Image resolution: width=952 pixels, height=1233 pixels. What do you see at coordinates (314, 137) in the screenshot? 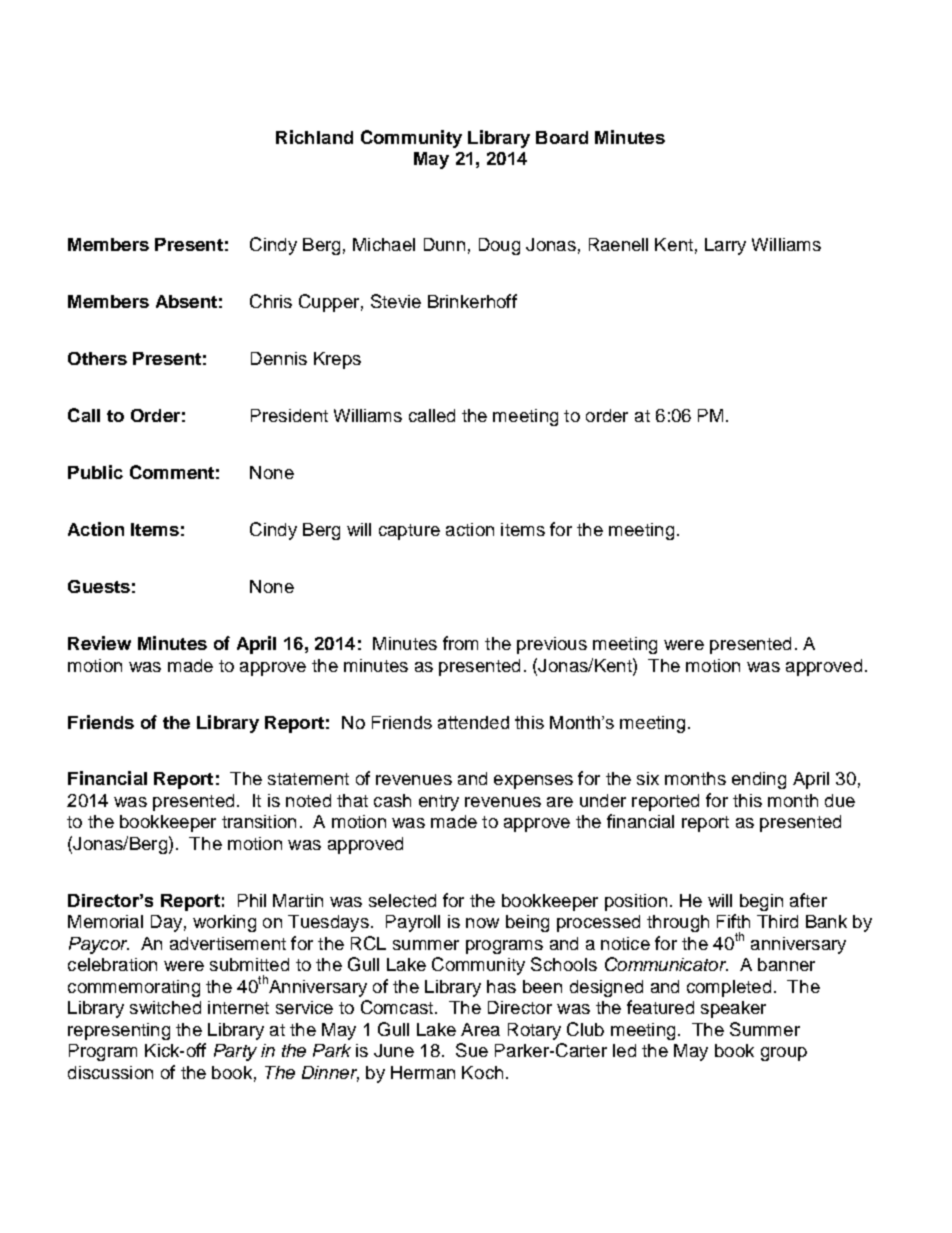
I see `Richland` at bounding box center [314, 137].
